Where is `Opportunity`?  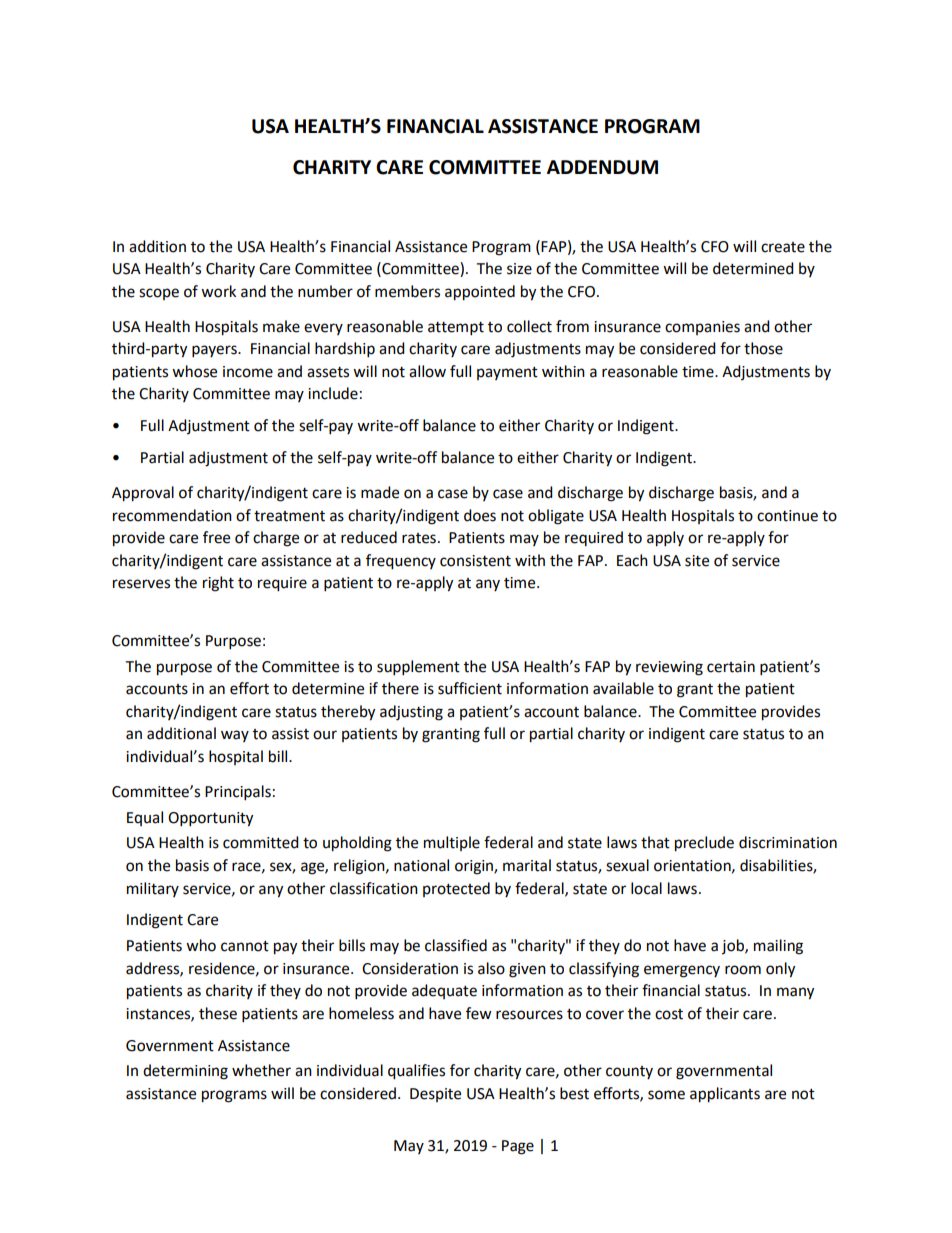
Opportunity is located at coordinates (210, 819).
